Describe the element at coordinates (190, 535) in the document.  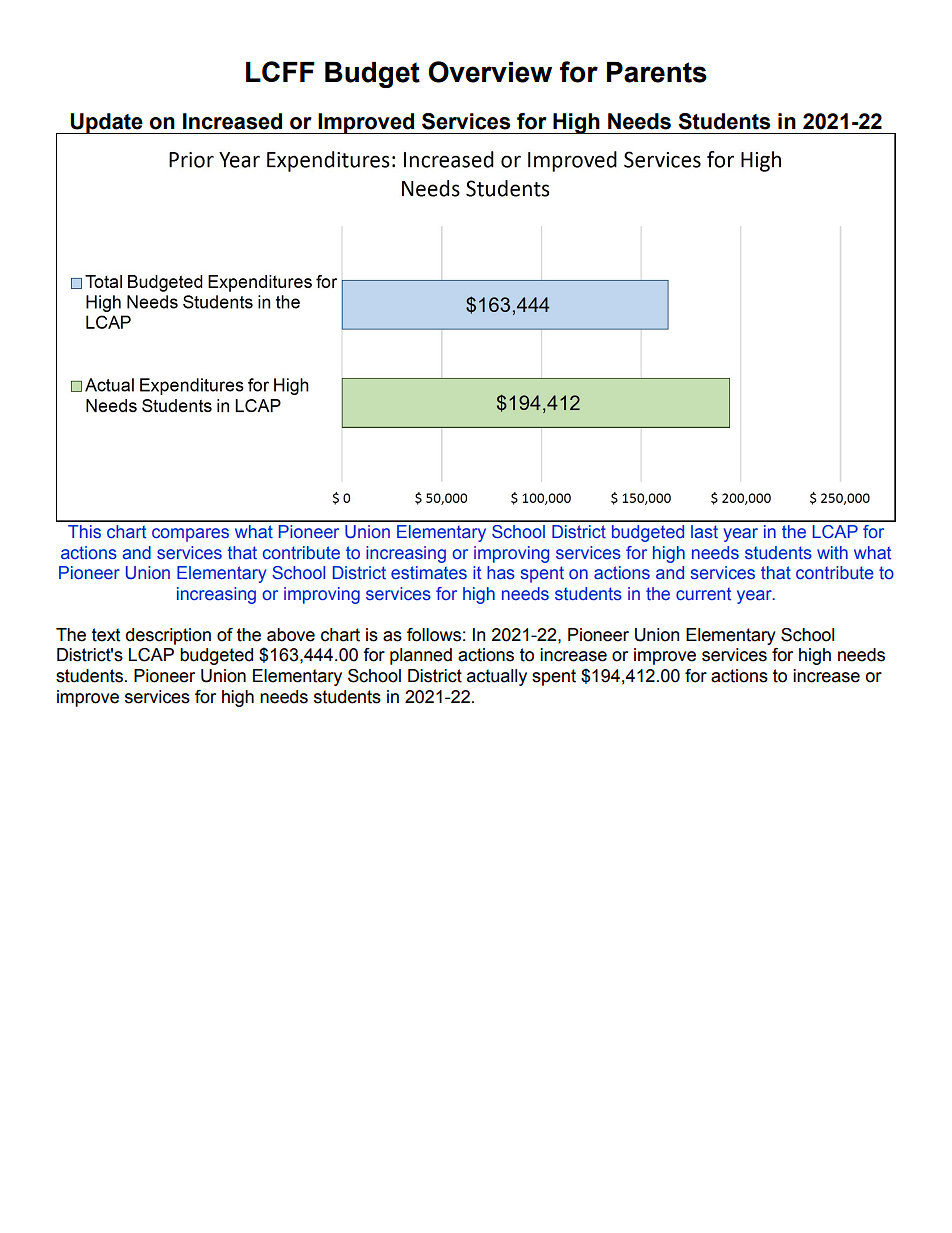
I see `compares` at that location.
